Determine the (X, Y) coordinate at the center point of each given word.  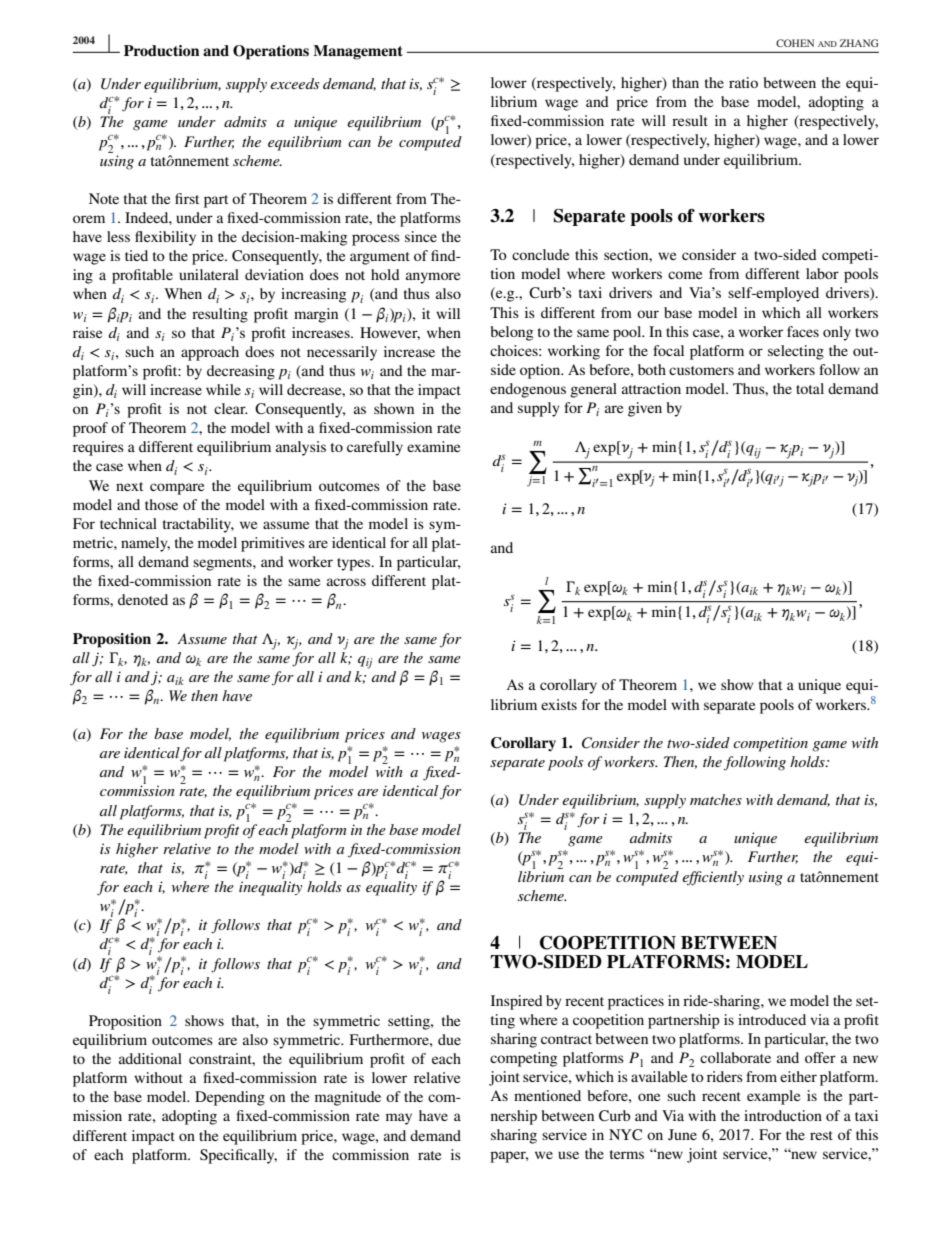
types (355, 564)
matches (716, 799)
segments (223, 564)
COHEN (795, 43)
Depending (230, 1098)
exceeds (294, 83)
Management (358, 52)
